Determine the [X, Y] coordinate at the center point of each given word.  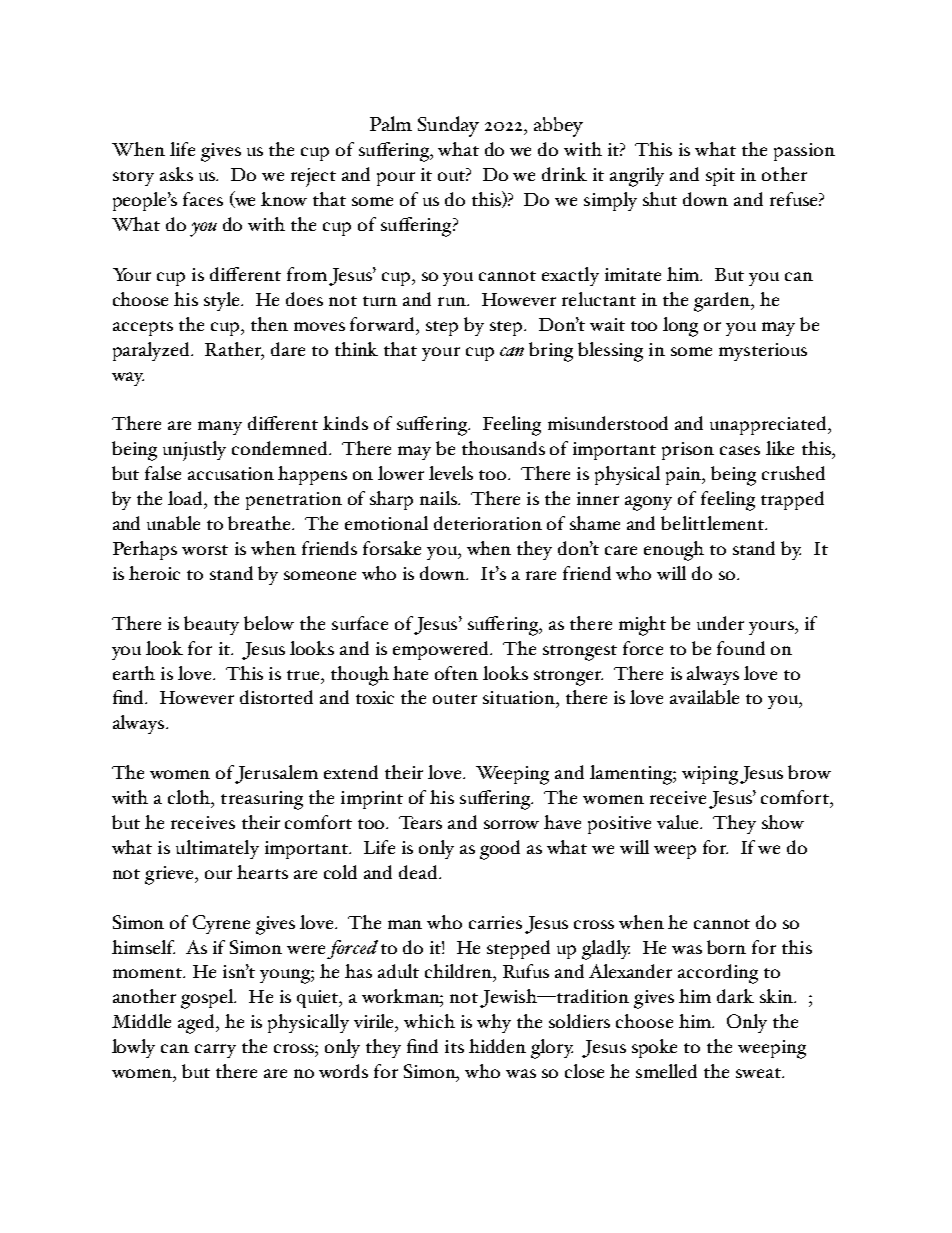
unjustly [194, 451]
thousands [503, 448]
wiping [710, 775]
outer [455, 699]
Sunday [448, 126]
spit [720, 177]
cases [740, 450]
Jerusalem [276, 774]
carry [215, 1051]
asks [176, 174]
